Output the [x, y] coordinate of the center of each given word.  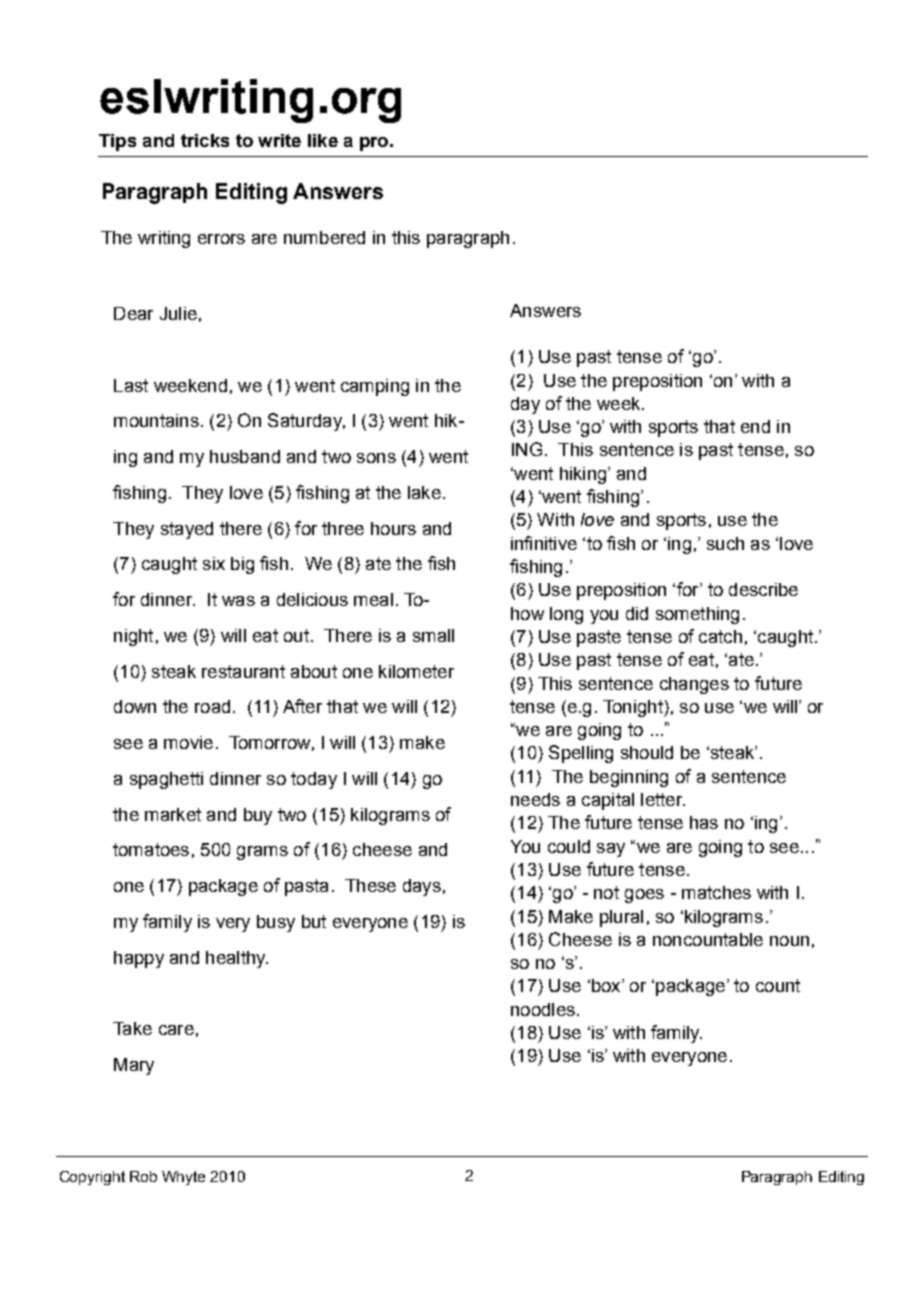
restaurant [243, 671]
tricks [205, 140]
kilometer [416, 671]
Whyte [183, 1178]
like [323, 140]
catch [720, 636]
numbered [324, 237]
